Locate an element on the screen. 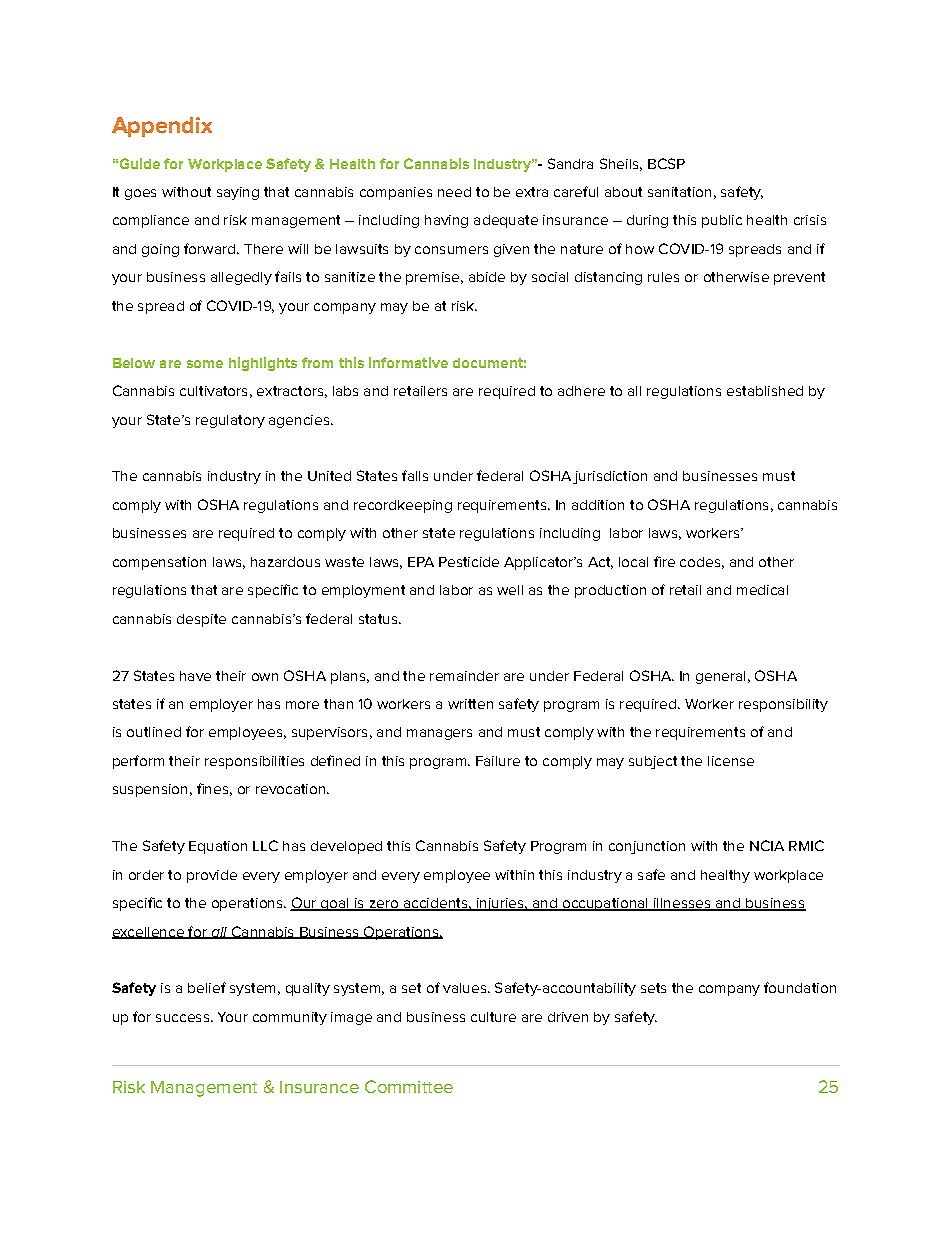 Image resolution: width=952 pixels, height=1233 pixels. sanitation is located at coordinates (679, 192).
